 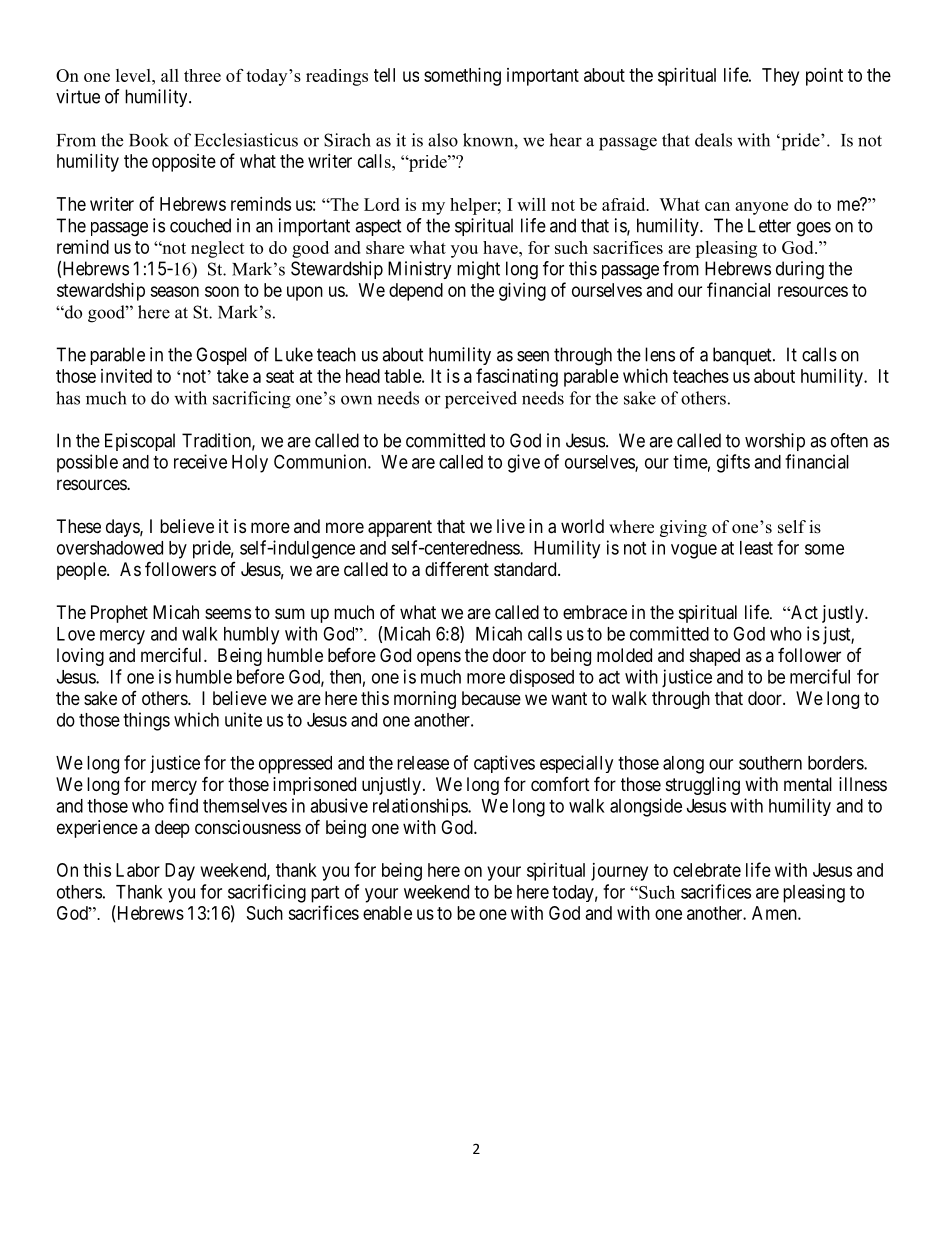 What do you see at coordinates (517, 377) in the page?
I see `fascinating` at bounding box center [517, 377].
